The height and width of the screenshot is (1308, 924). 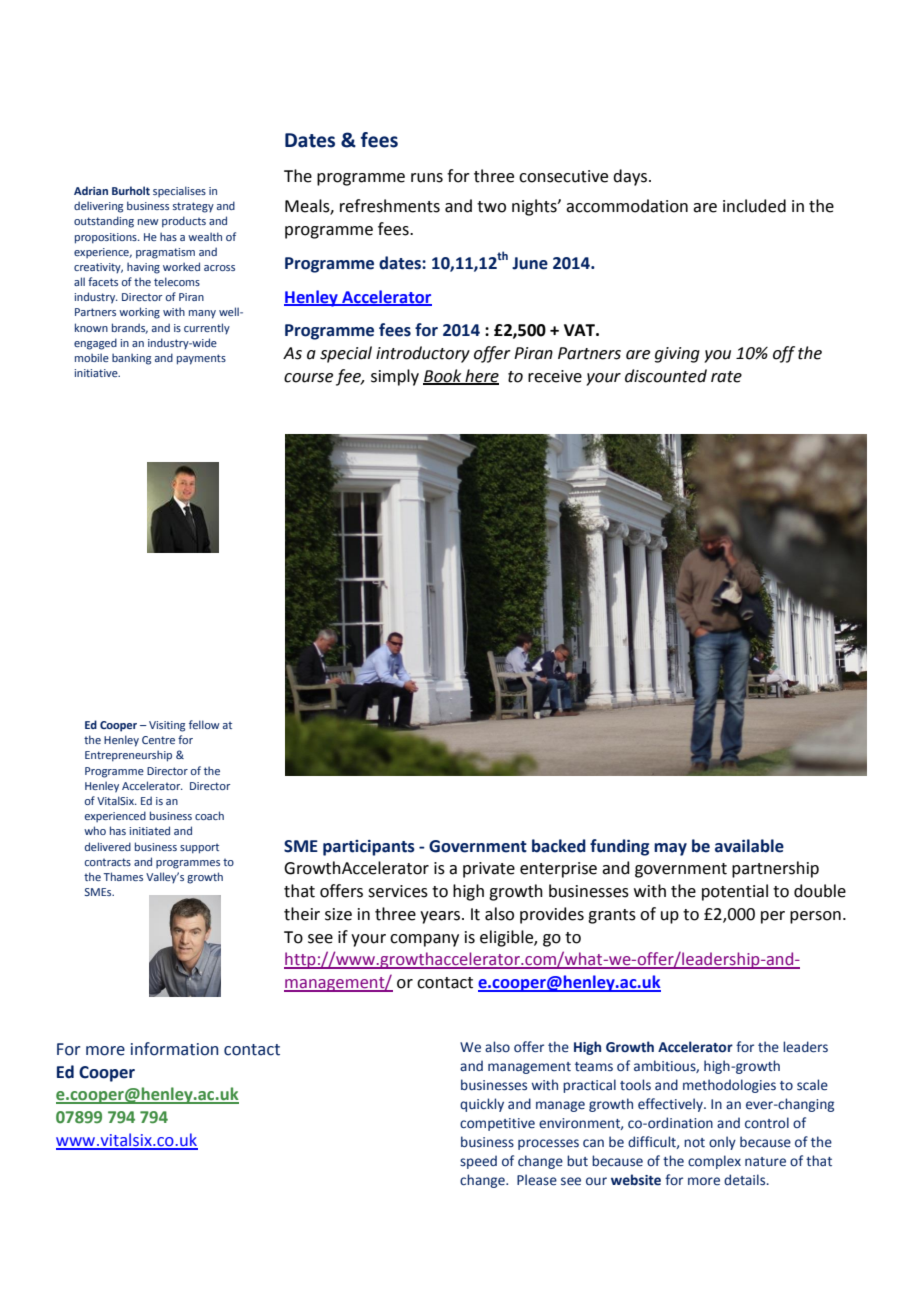 What do you see at coordinates (97, 373) in the screenshot?
I see `initiative` at bounding box center [97, 373].
